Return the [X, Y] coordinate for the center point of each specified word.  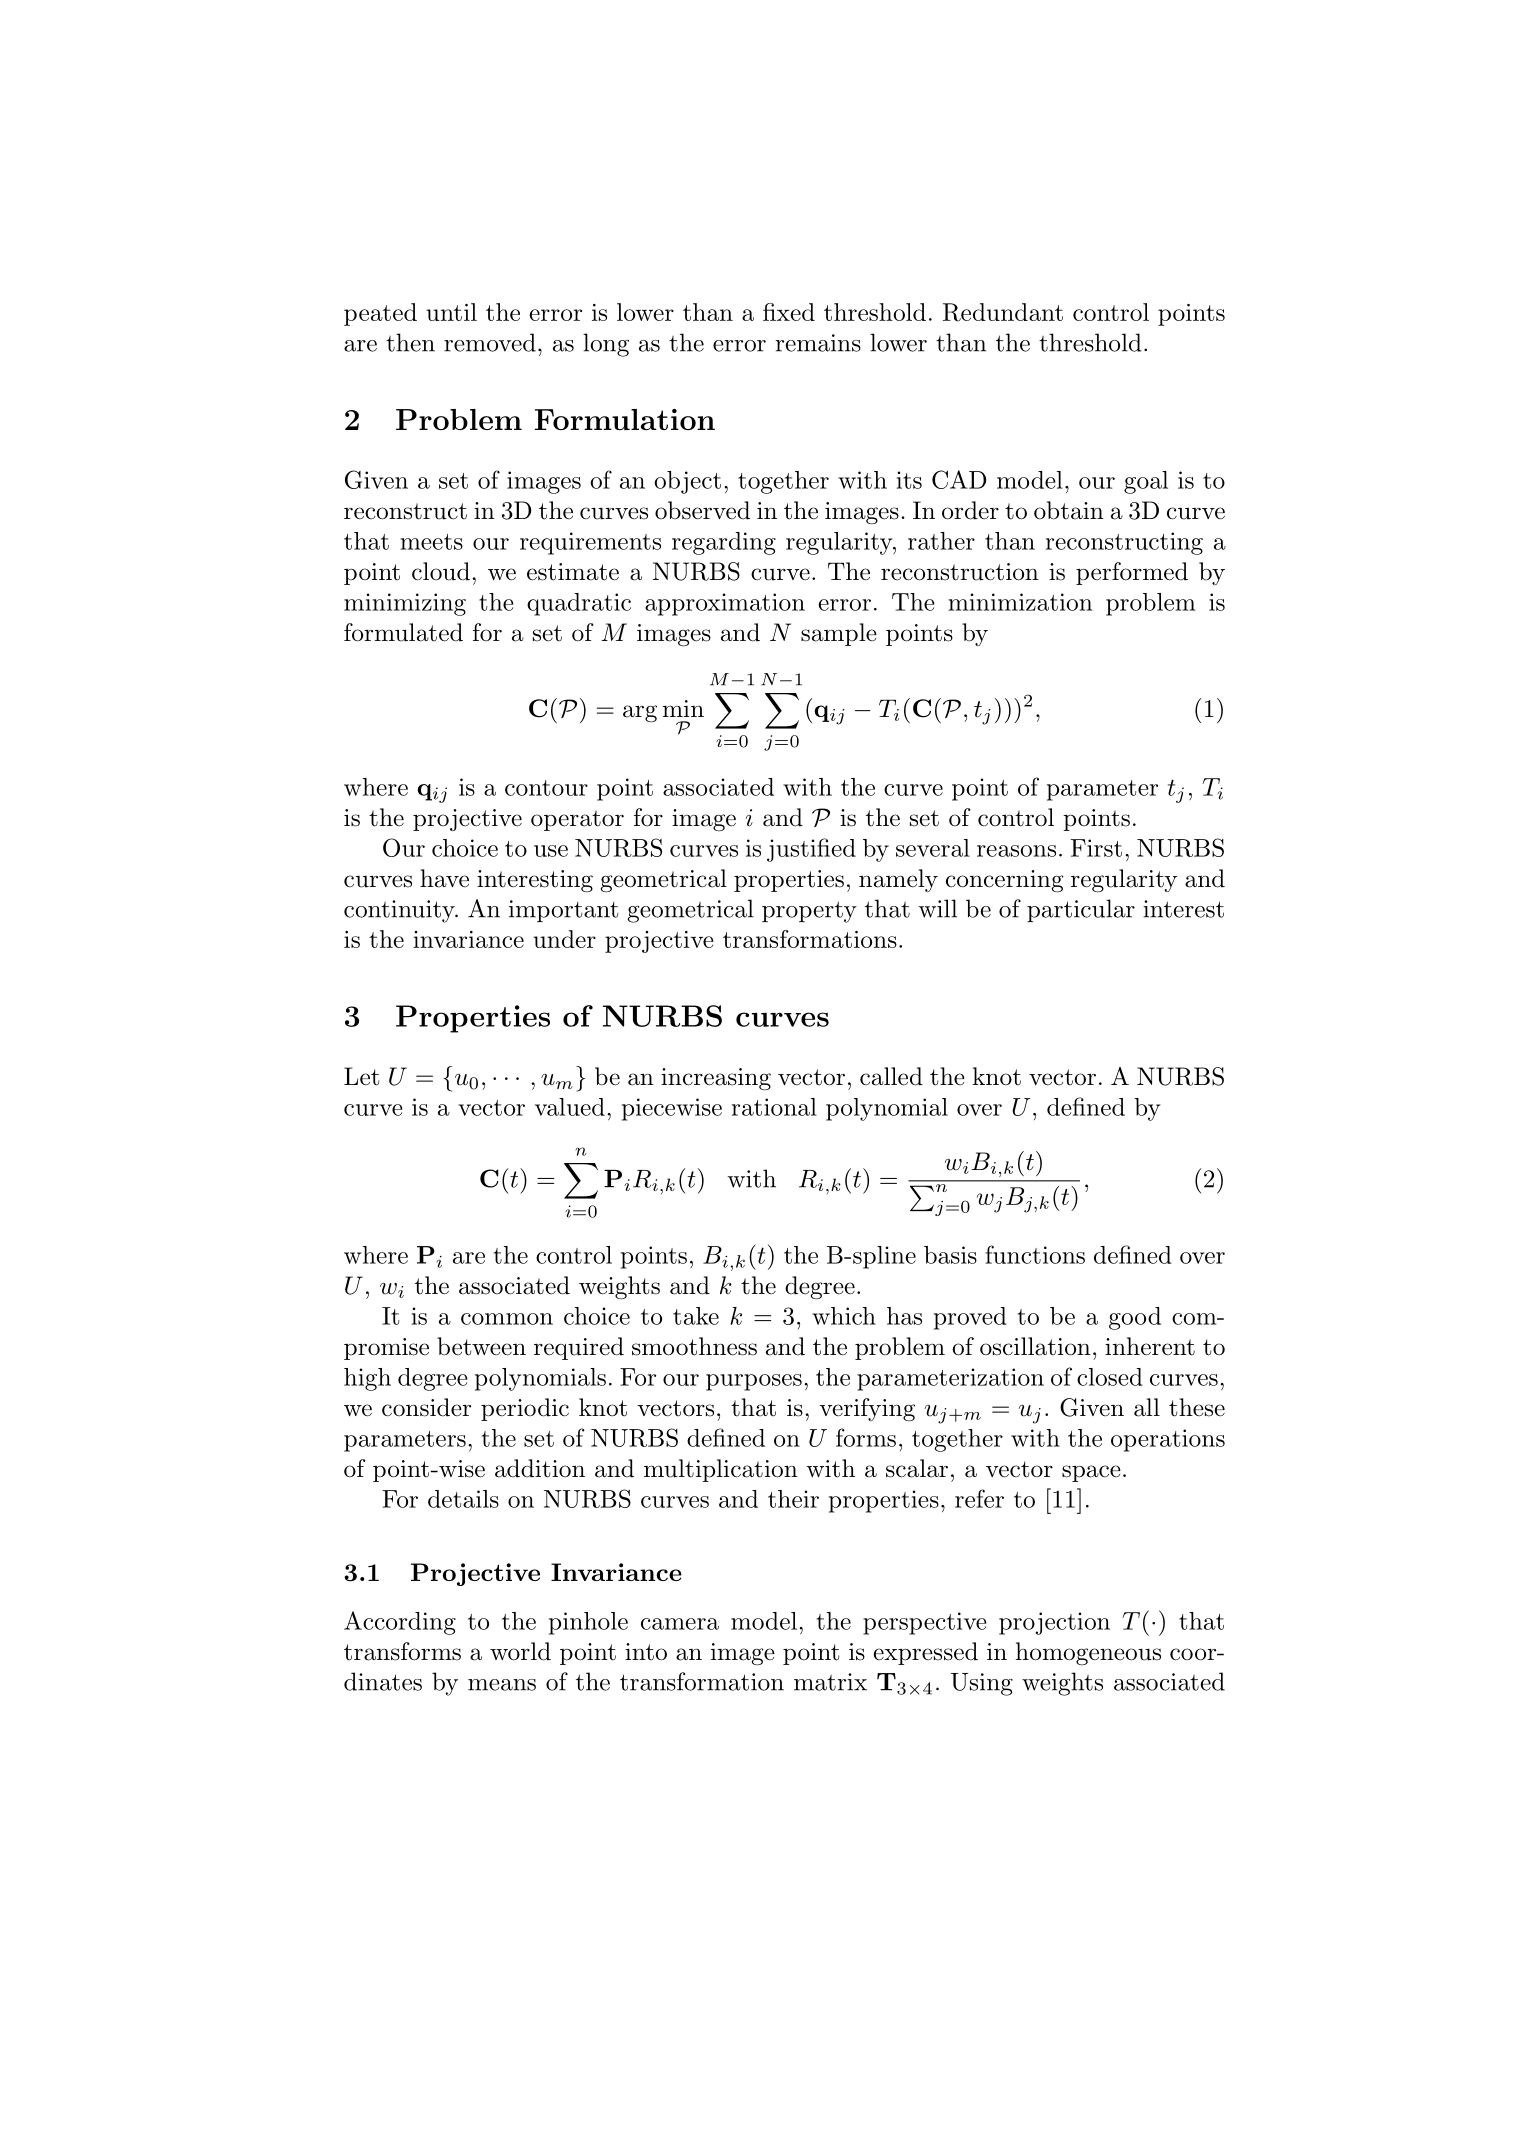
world [520, 1651]
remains [818, 343]
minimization [1020, 602]
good [1135, 1318]
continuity [400, 911]
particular [1081, 910]
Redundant [1003, 312]
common [507, 1319]
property [809, 912]
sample [839, 634]
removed [490, 342]
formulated [403, 632]
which [844, 1316]
